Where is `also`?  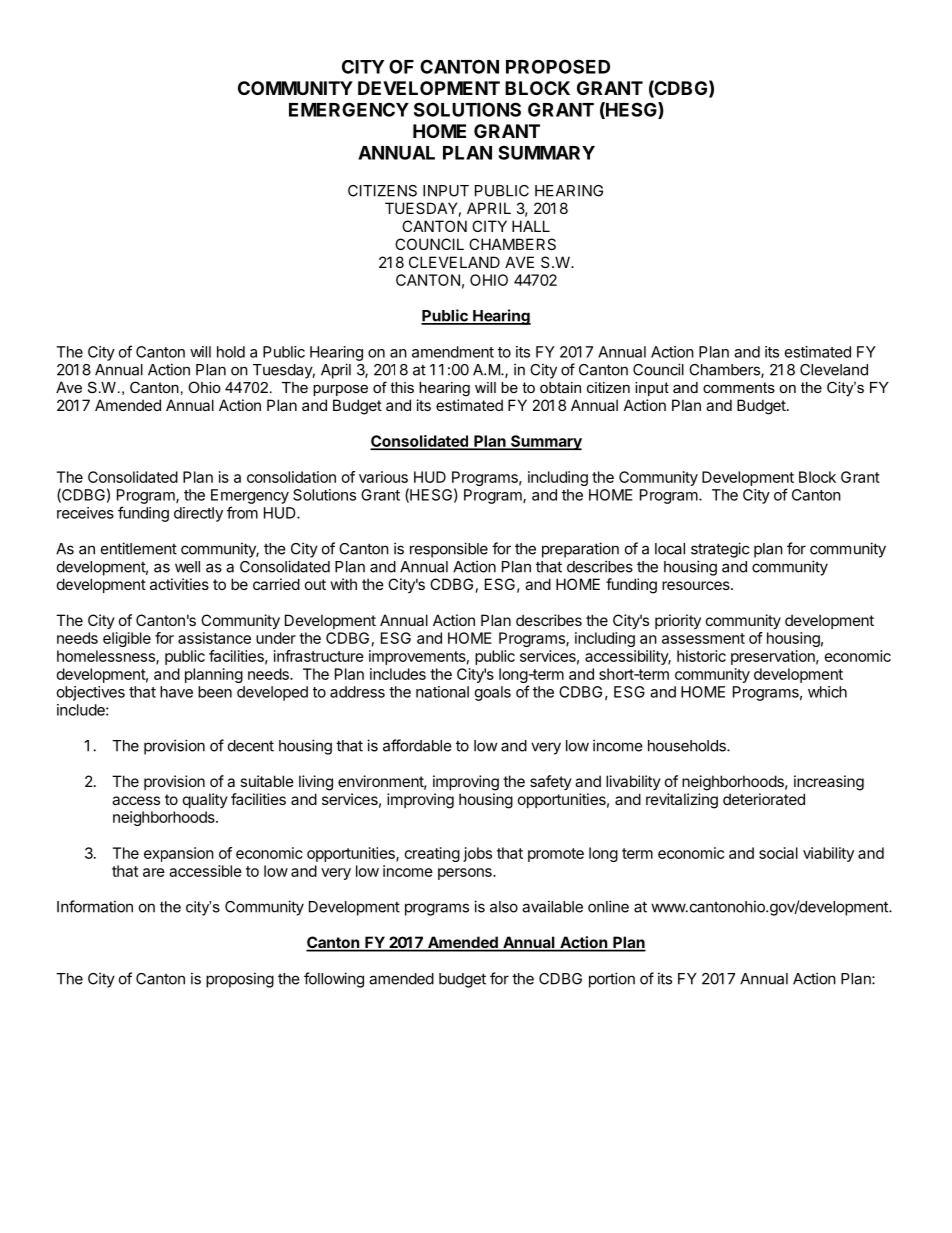
also is located at coordinates (504, 907).
